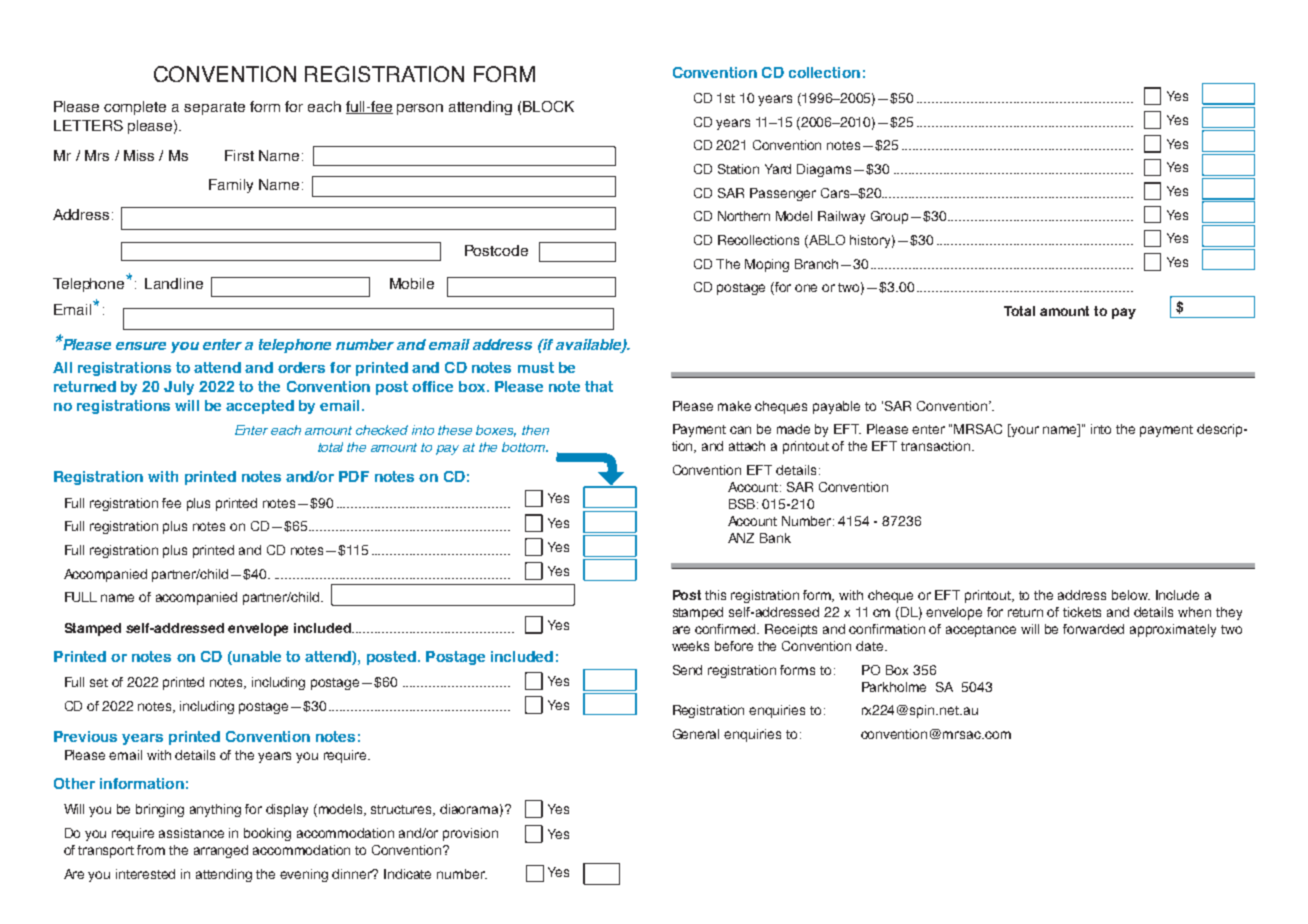 This page has width=1308, height=924. I want to click on separate, so click(214, 108).
